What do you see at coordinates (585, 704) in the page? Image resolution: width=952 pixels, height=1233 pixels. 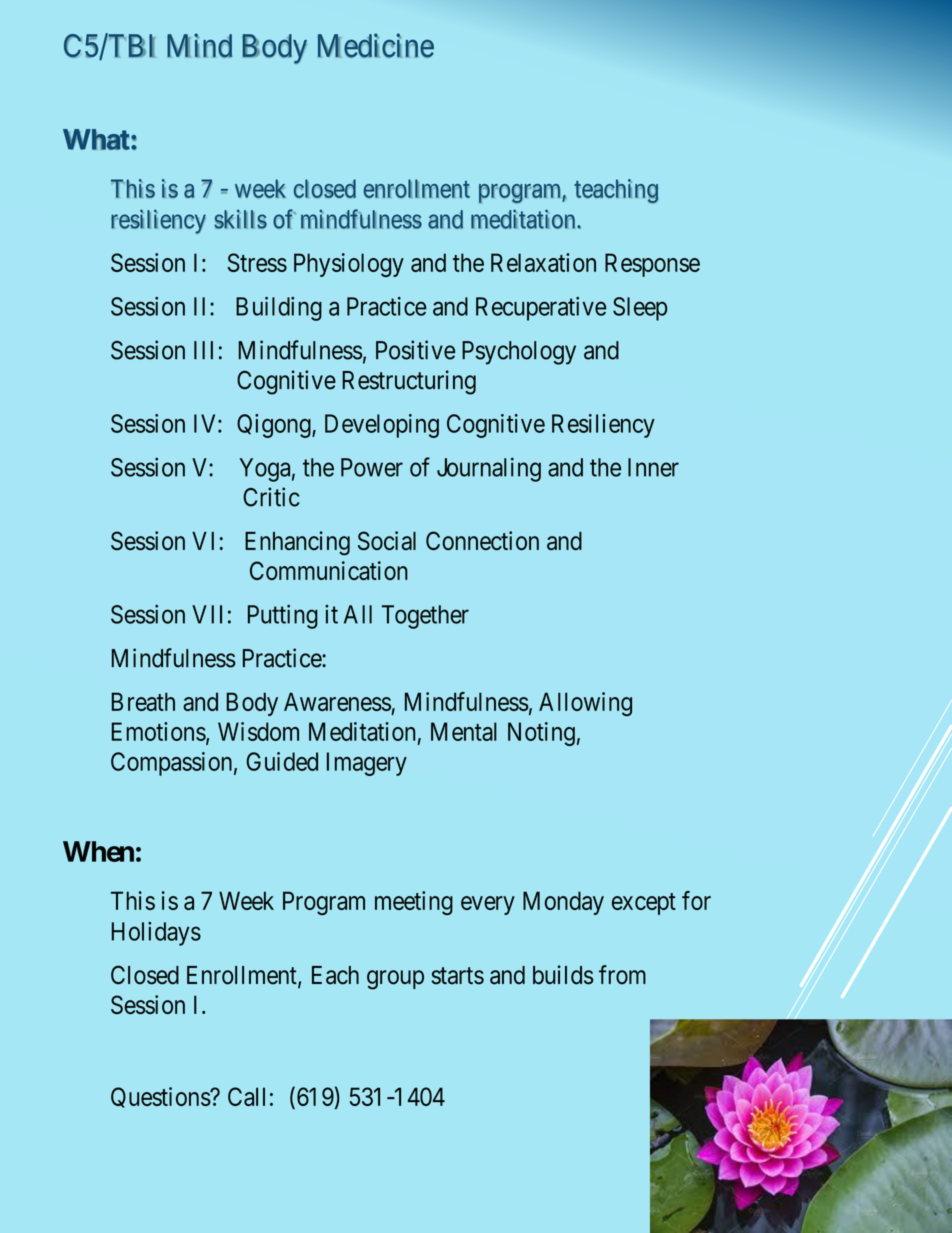 I see `Allowing` at bounding box center [585, 704].
